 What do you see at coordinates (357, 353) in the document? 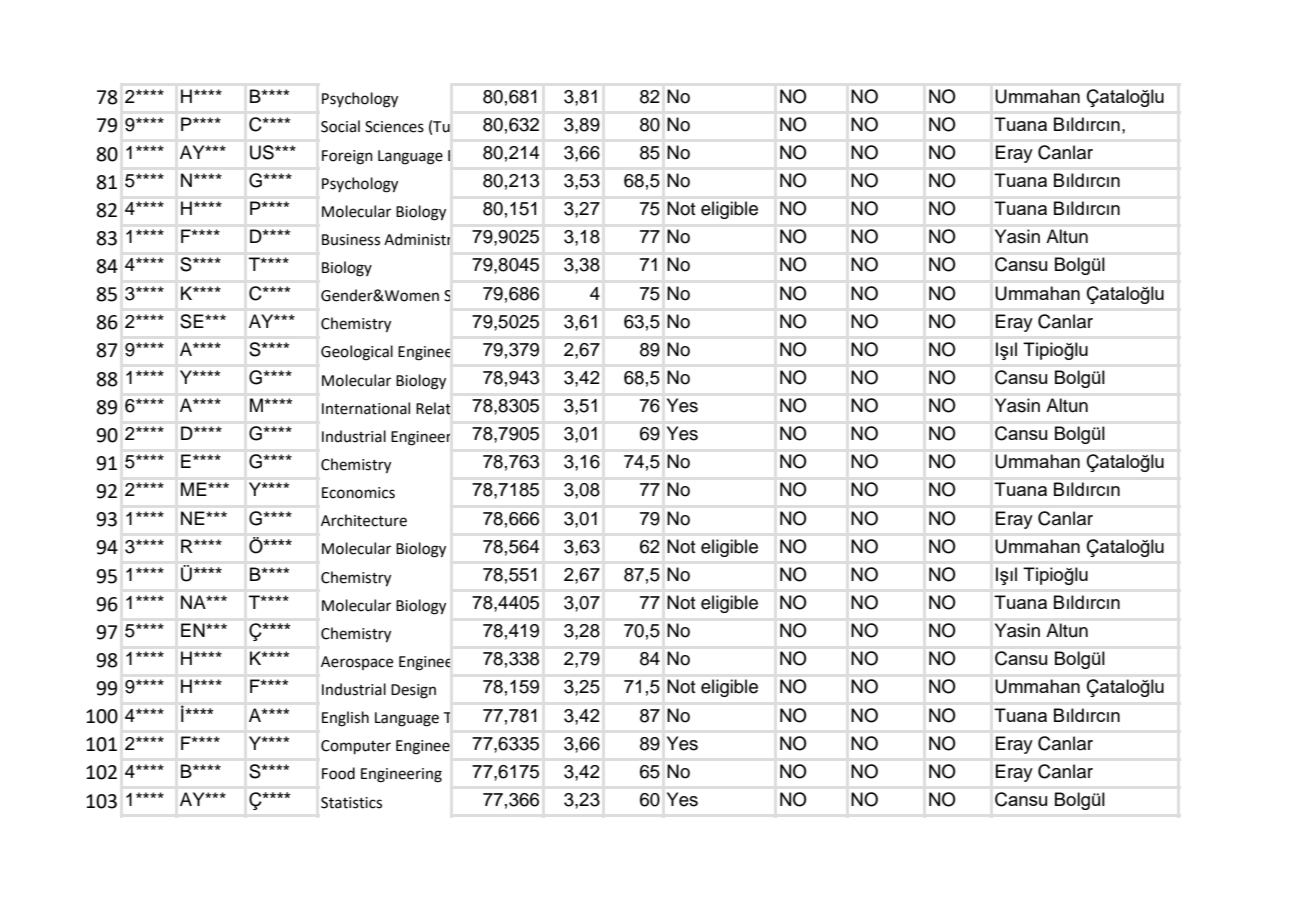
I see `Geological` at bounding box center [357, 353].
